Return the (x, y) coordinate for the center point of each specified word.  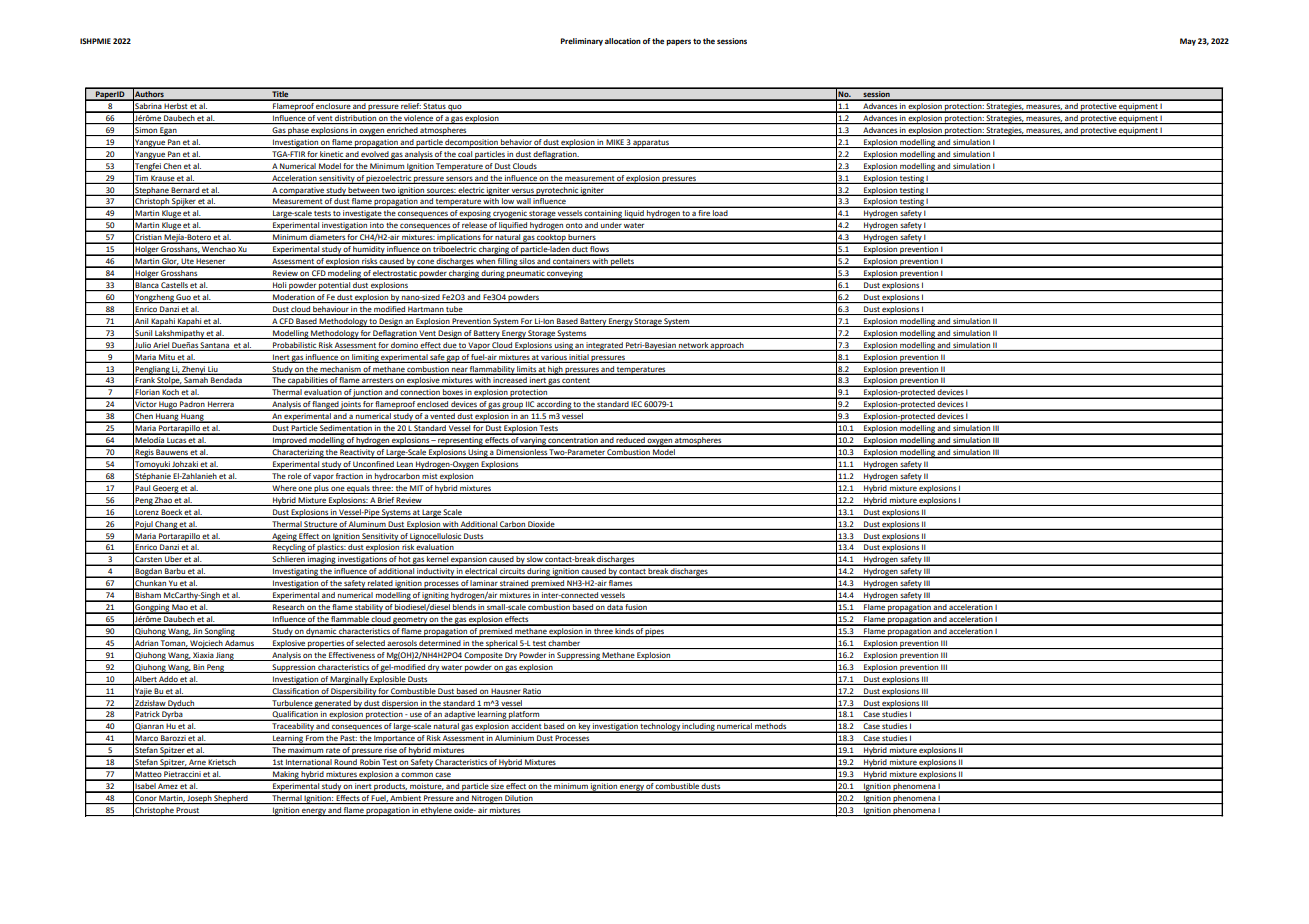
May (1188, 42)
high (555, 370)
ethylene (436, 811)
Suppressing (579, 656)
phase (299, 131)
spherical (501, 644)
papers (678, 42)
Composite (483, 656)
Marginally (349, 680)
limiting (365, 358)
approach (727, 346)
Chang (166, 525)
